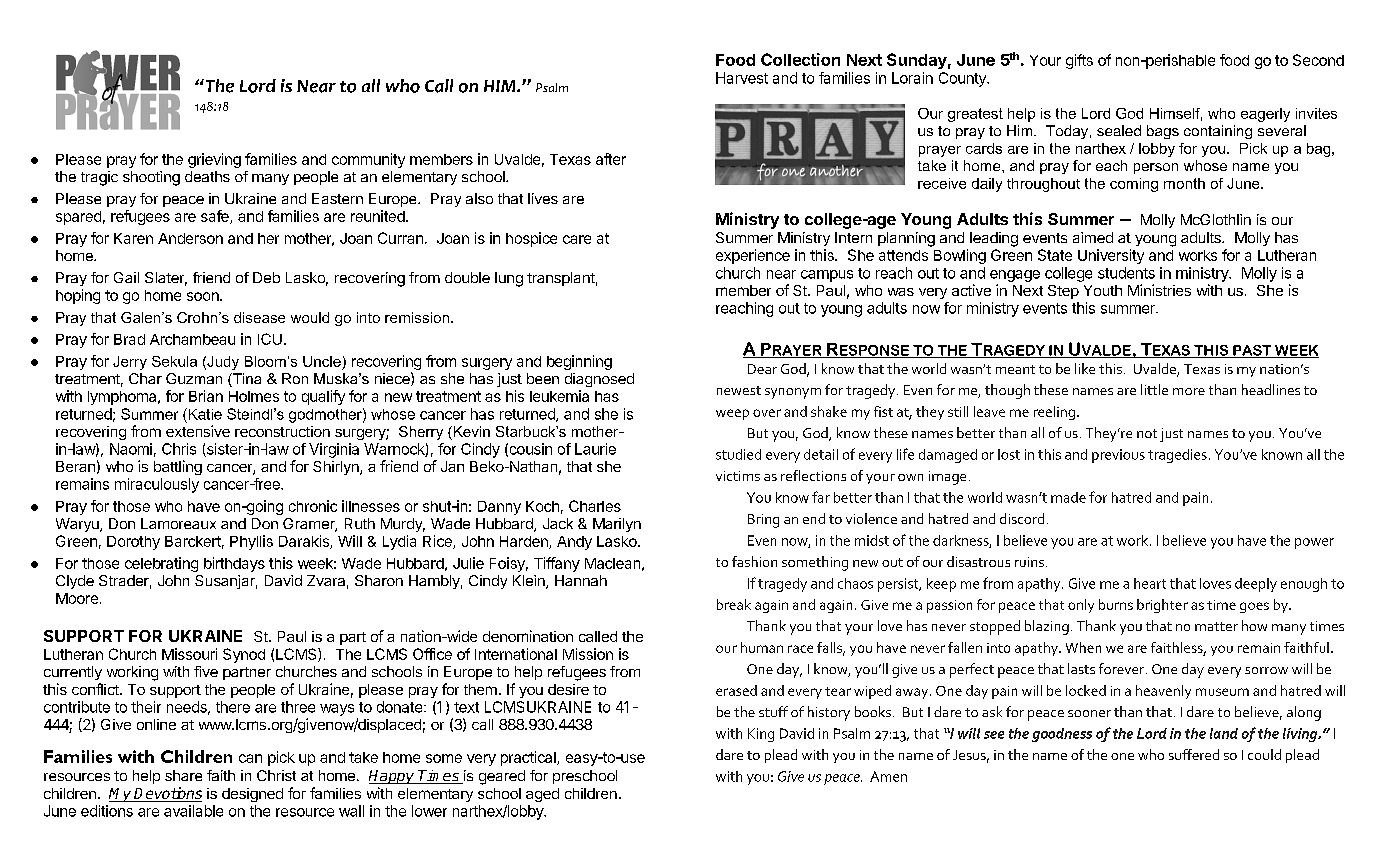 The width and height of the document is (1400, 850). What do you see at coordinates (189, 654) in the document?
I see `Missouri` at bounding box center [189, 654].
